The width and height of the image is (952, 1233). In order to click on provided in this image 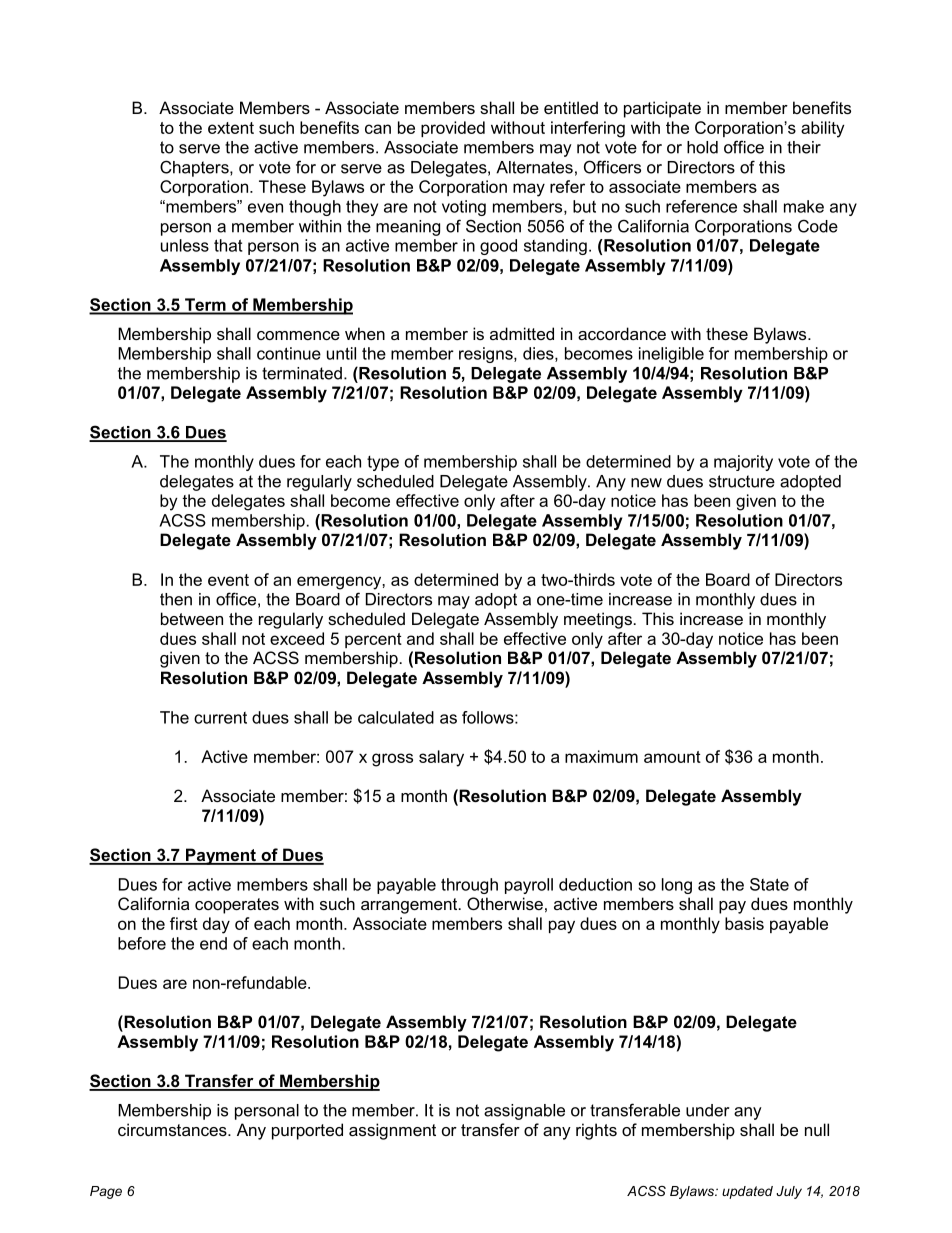, I will do `click(453, 129)`.
